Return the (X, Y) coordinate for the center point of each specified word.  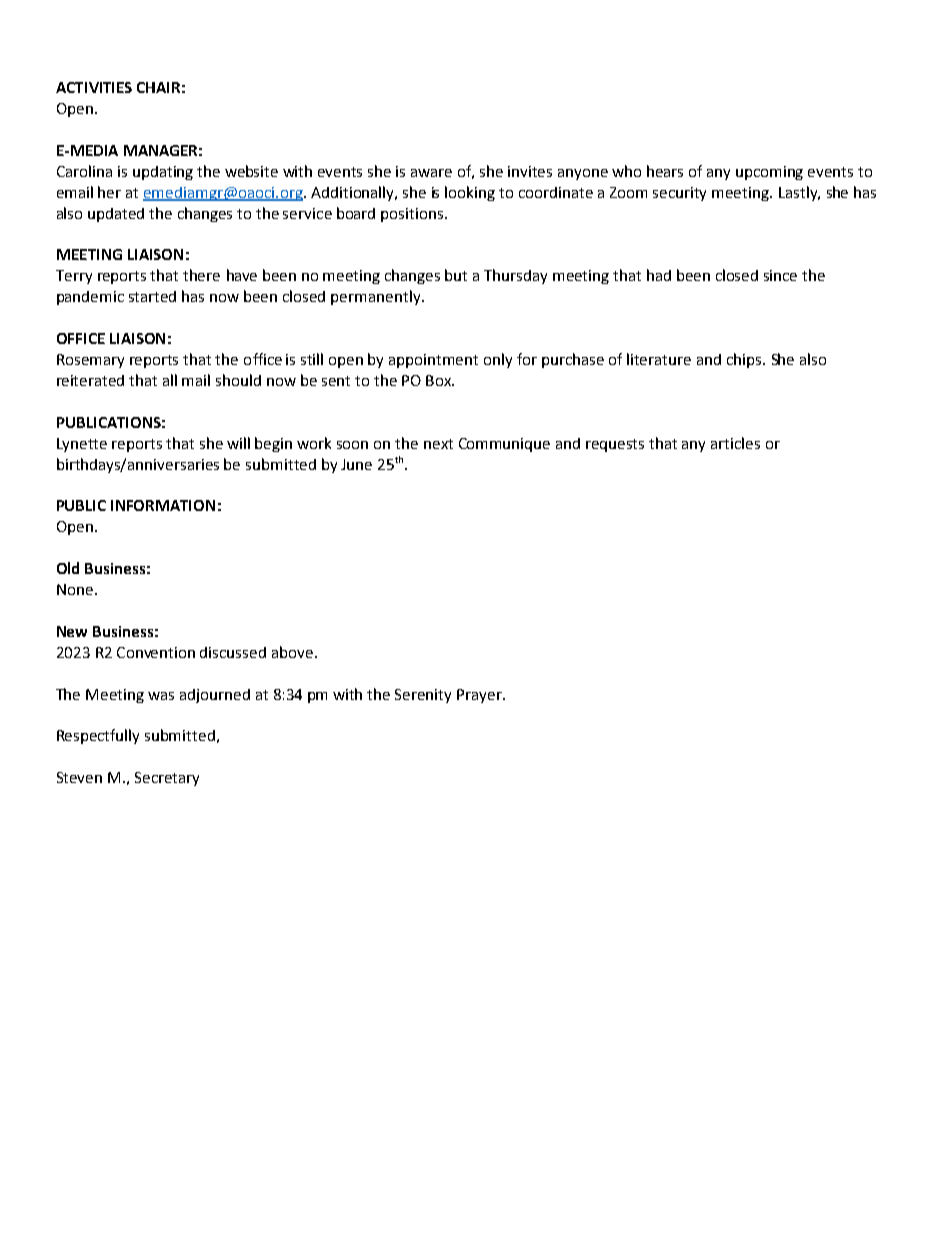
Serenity (423, 696)
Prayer (480, 696)
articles (735, 443)
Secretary (167, 779)
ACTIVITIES (94, 87)
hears (665, 171)
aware (431, 173)
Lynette (82, 445)
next (438, 444)
